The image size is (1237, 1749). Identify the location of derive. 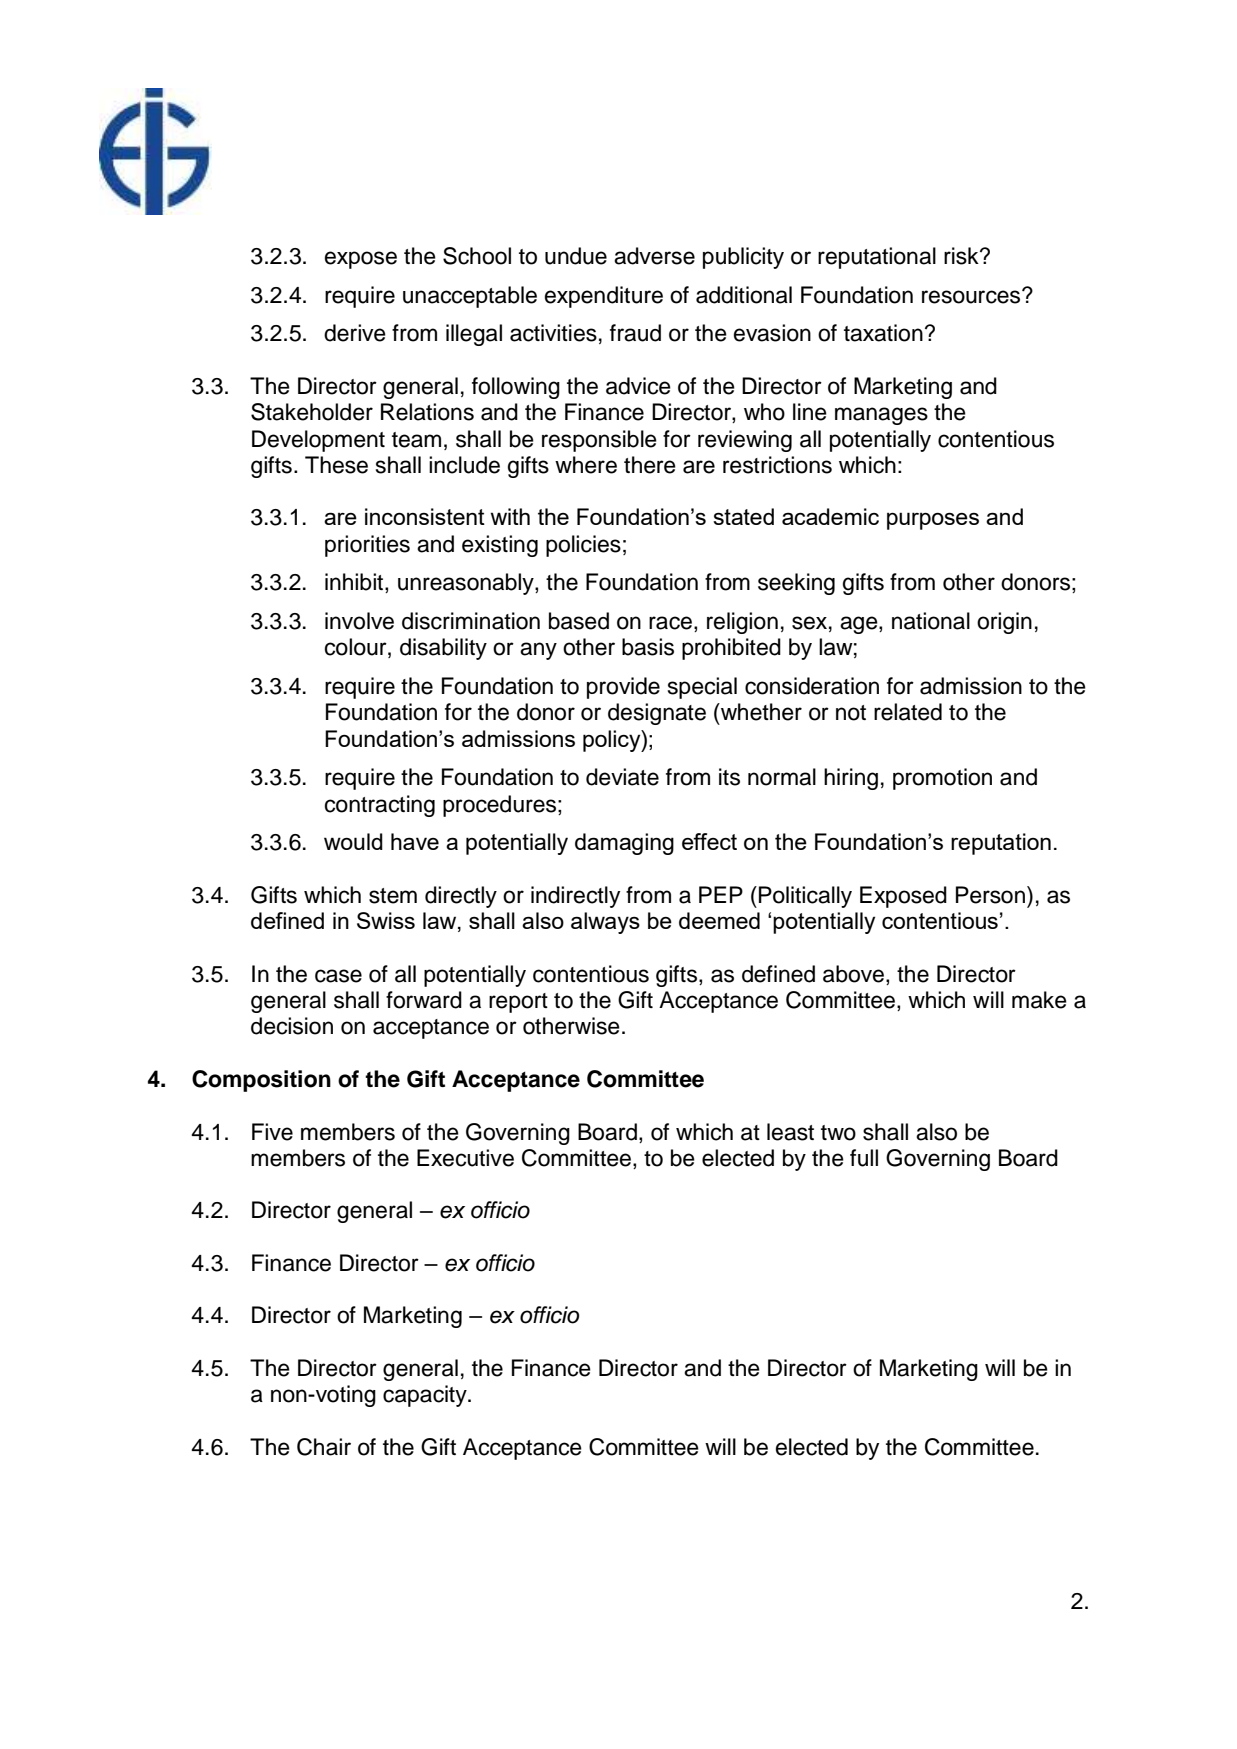
(355, 333).
